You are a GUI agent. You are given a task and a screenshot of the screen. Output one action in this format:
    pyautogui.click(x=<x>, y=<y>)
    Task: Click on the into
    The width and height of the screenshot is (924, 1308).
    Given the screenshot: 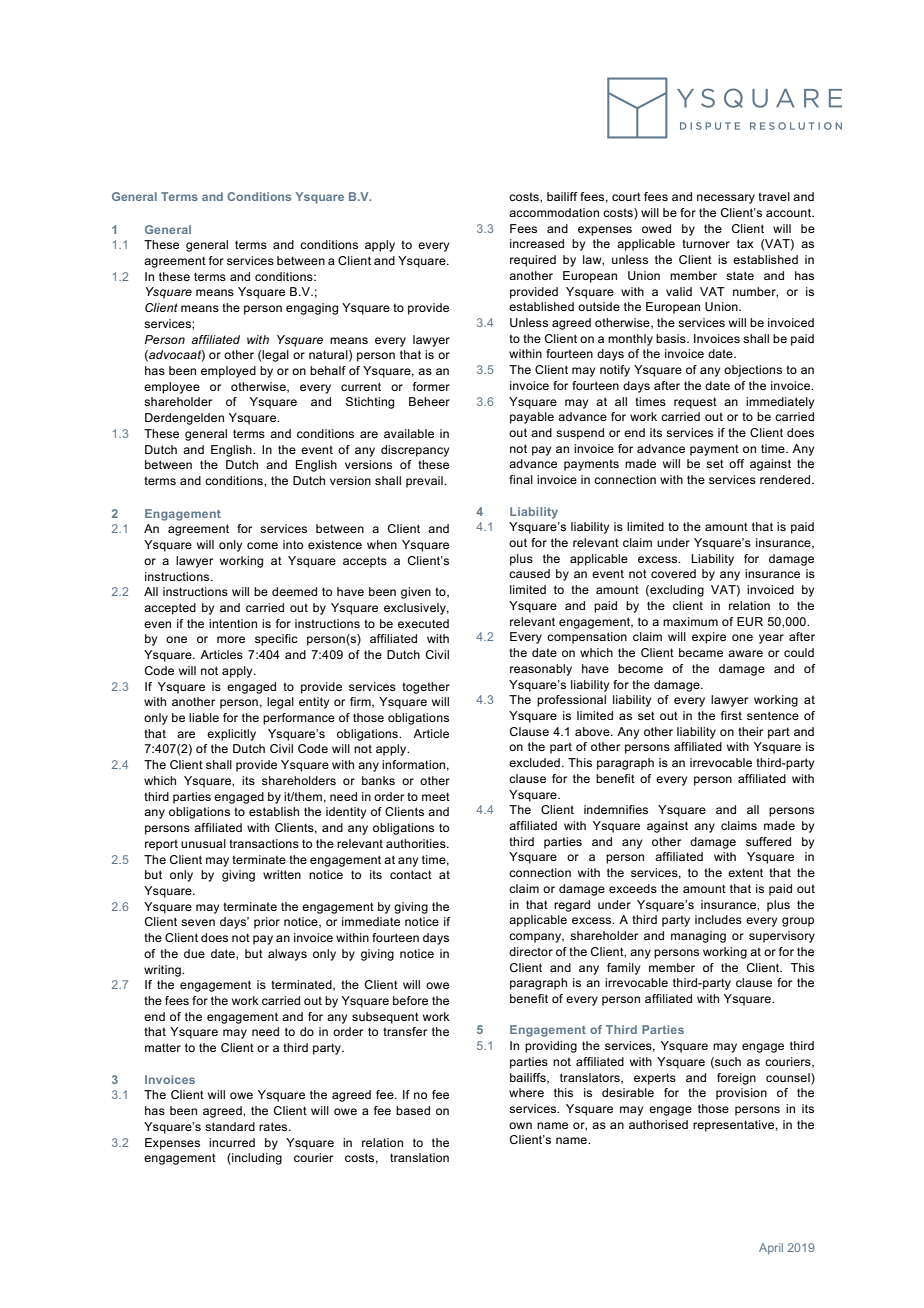 What is the action you would take?
    pyautogui.click(x=293, y=544)
